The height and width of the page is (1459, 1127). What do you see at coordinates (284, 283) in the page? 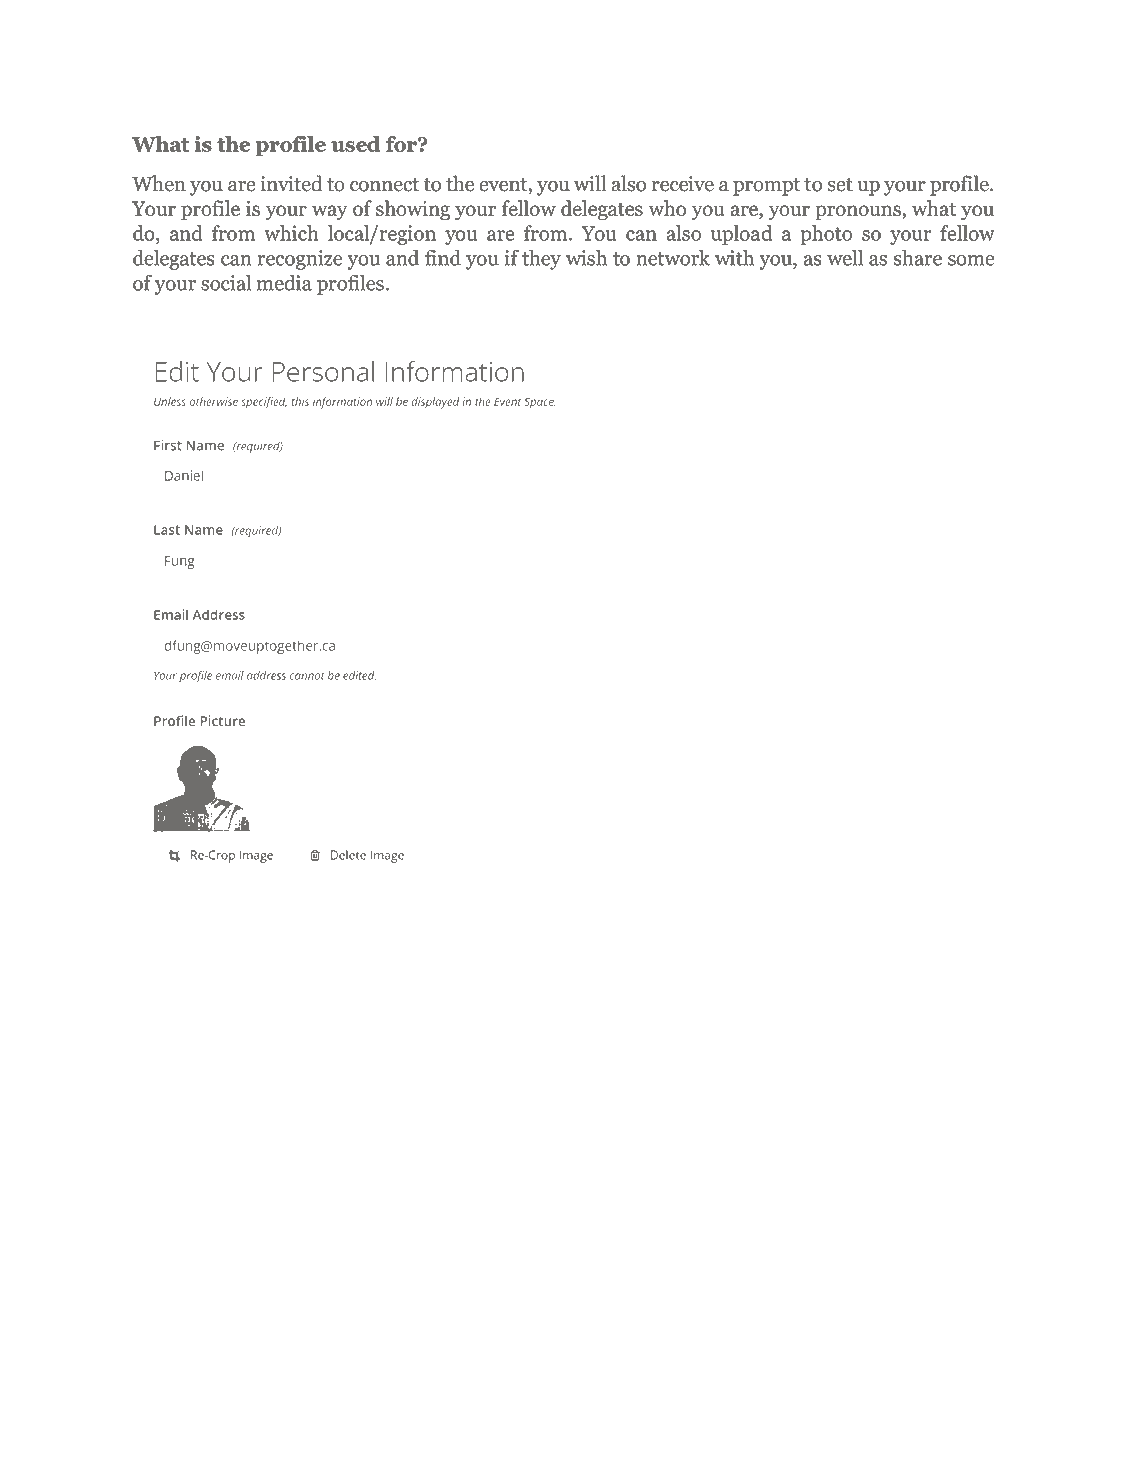
I see `media` at bounding box center [284, 283].
